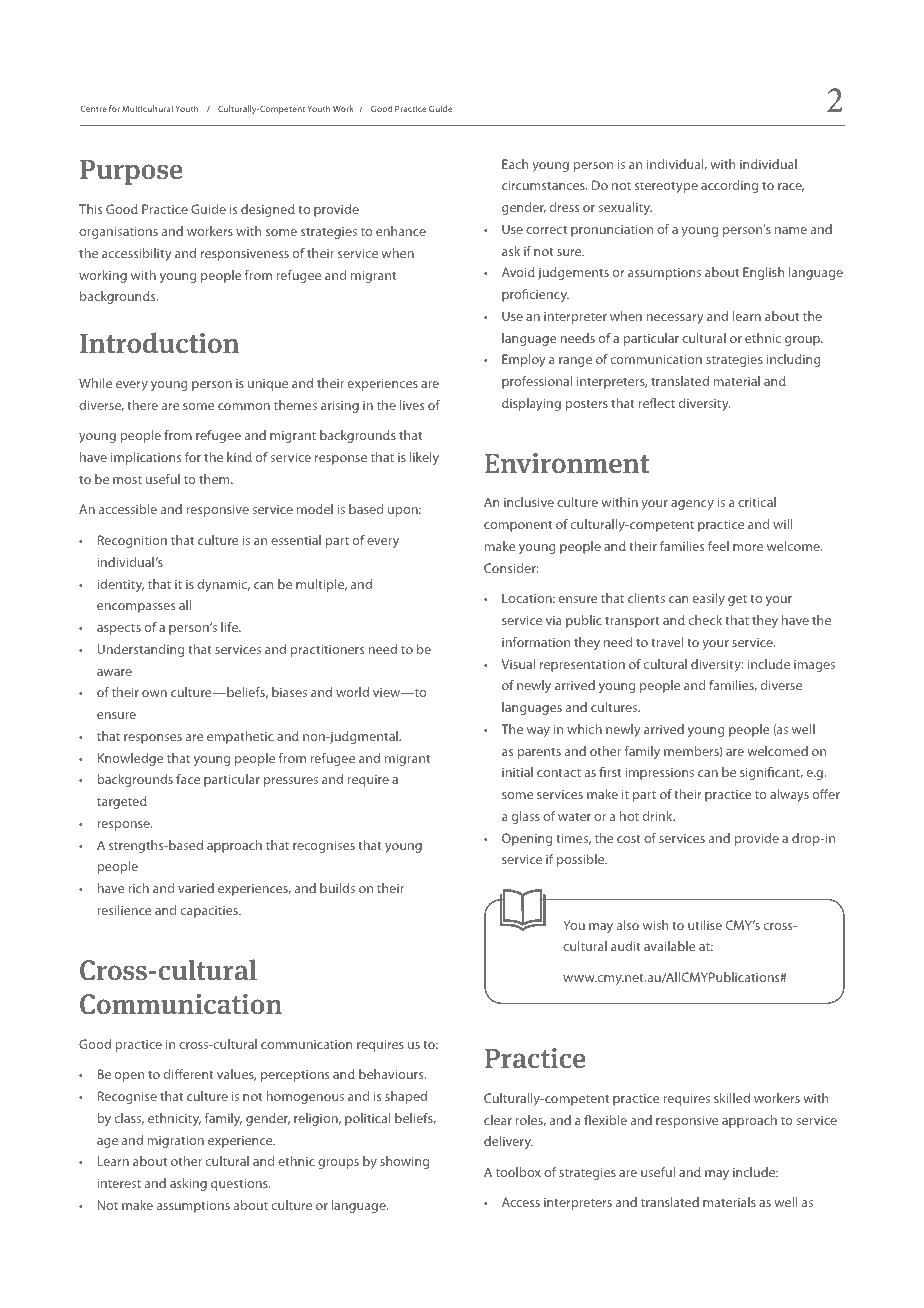 The image size is (924, 1308). What do you see at coordinates (508, 1142) in the page?
I see `delivery` at bounding box center [508, 1142].
